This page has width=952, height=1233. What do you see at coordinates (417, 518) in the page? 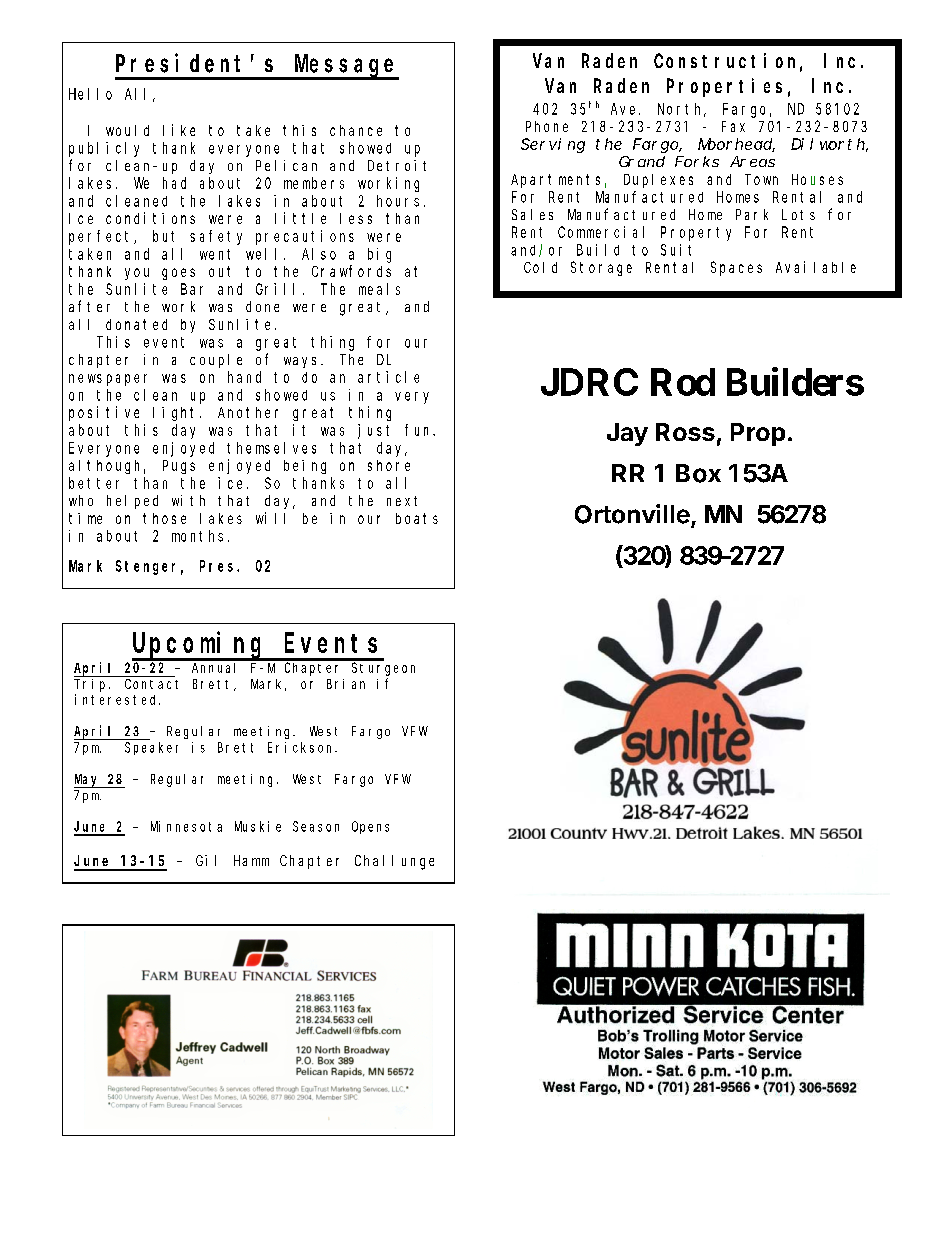
I see `boats` at bounding box center [417, 518].
